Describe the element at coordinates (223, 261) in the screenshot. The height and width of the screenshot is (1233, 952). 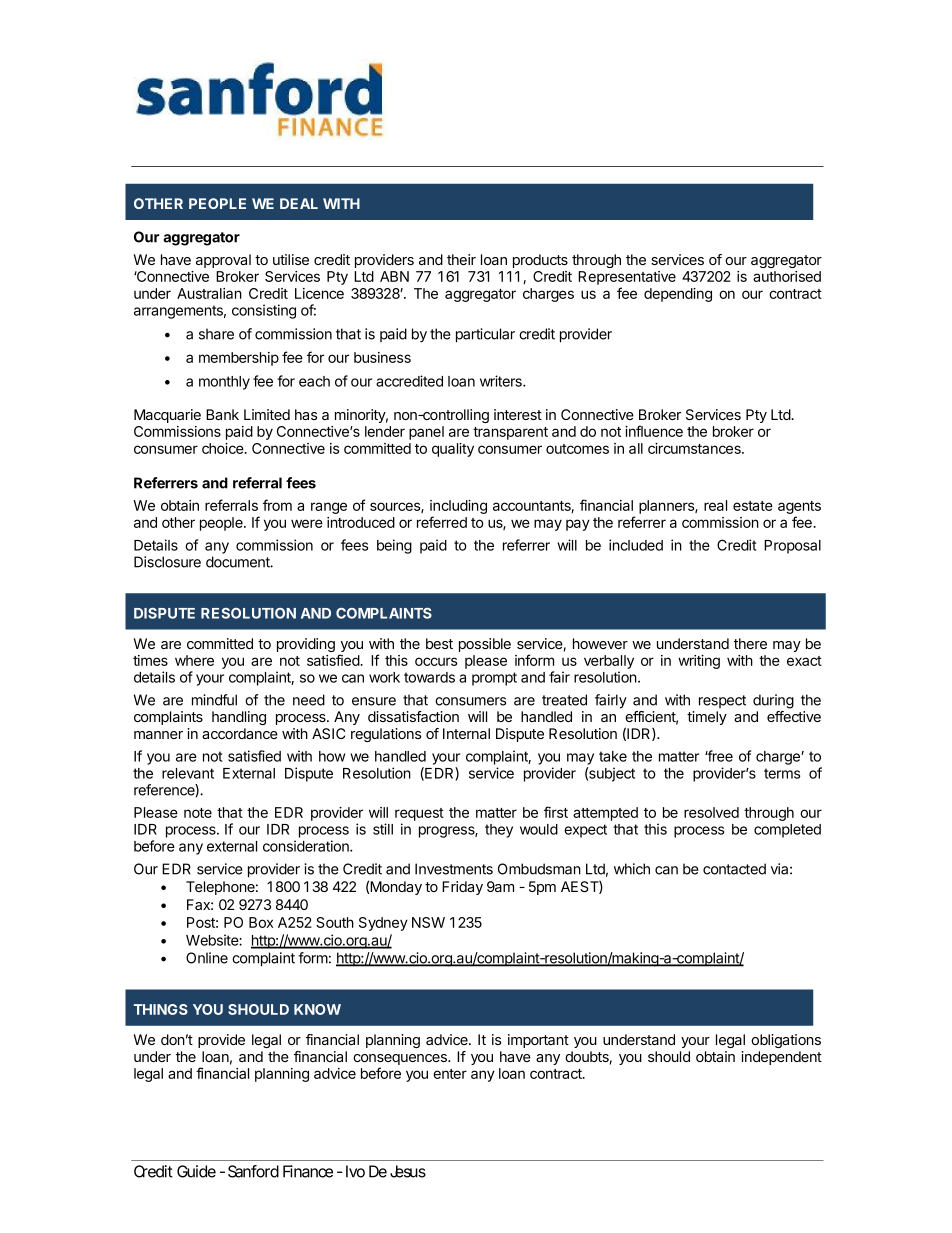
I see `approval` at that location.
